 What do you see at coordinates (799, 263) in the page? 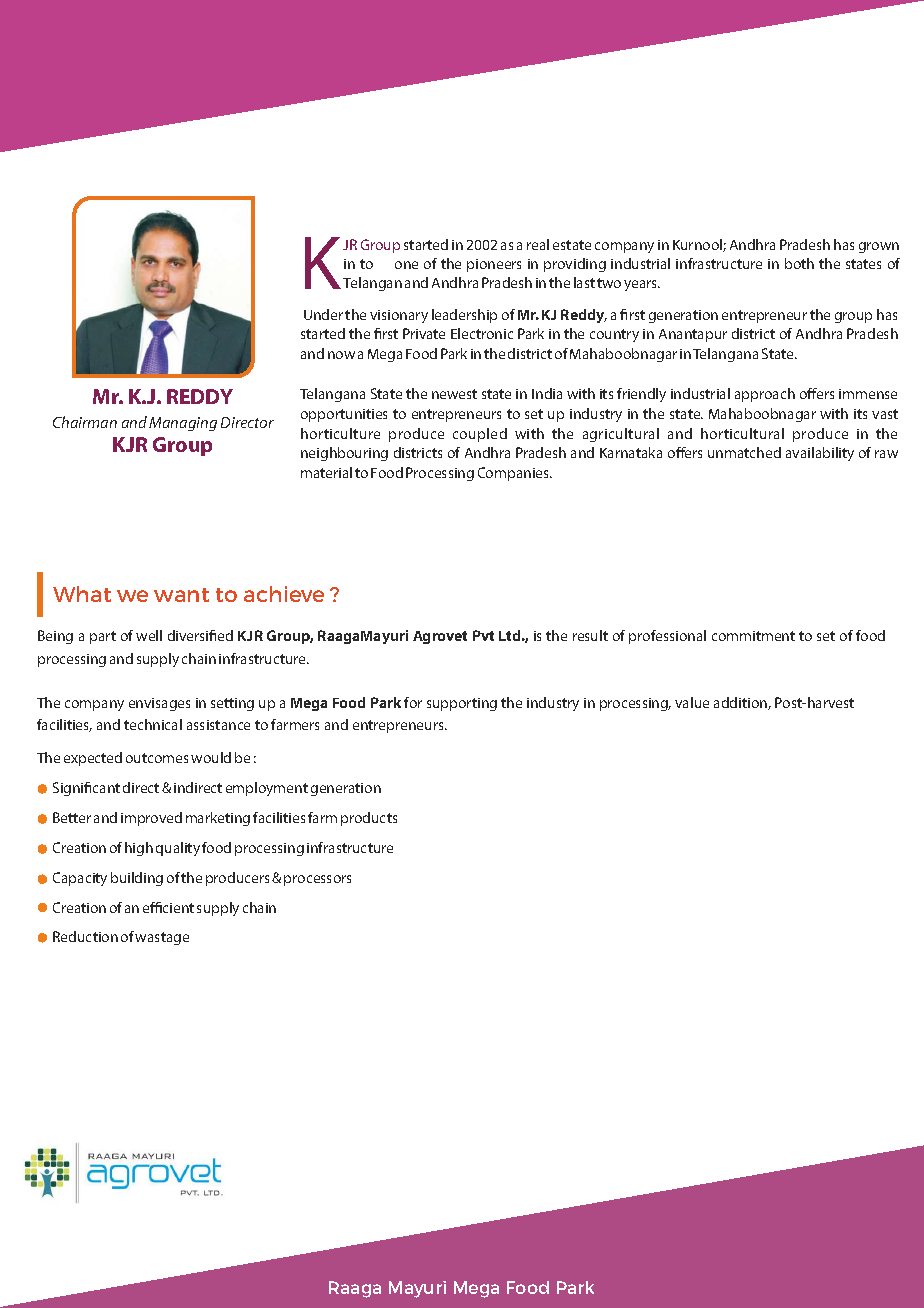
I see `both` at bounding box center [799, 263].
